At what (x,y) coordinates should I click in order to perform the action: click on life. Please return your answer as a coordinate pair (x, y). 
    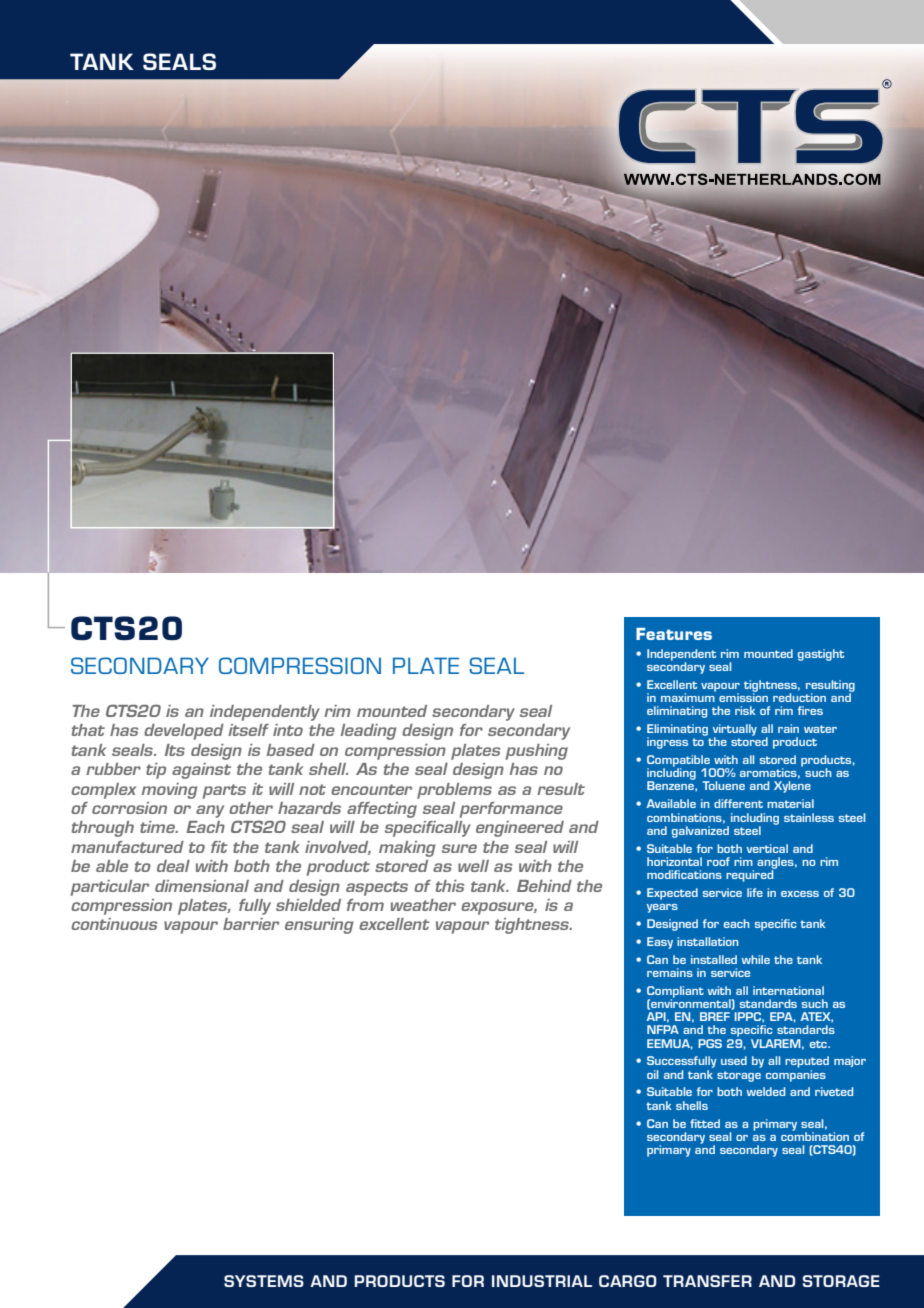
    Looking at the image, I should click on (755, 892).
